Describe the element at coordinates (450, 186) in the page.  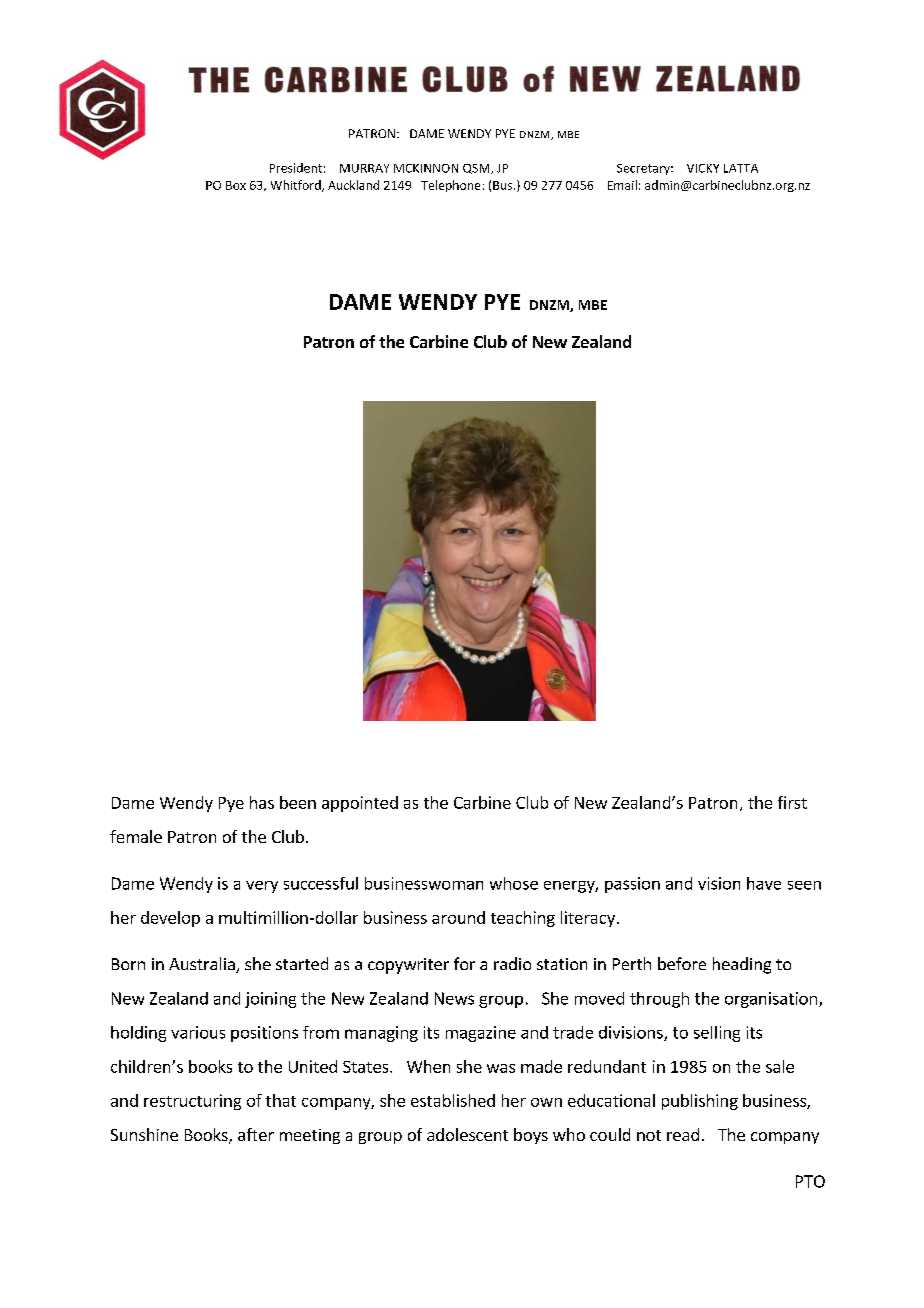
I see `Telephone` at that location.
